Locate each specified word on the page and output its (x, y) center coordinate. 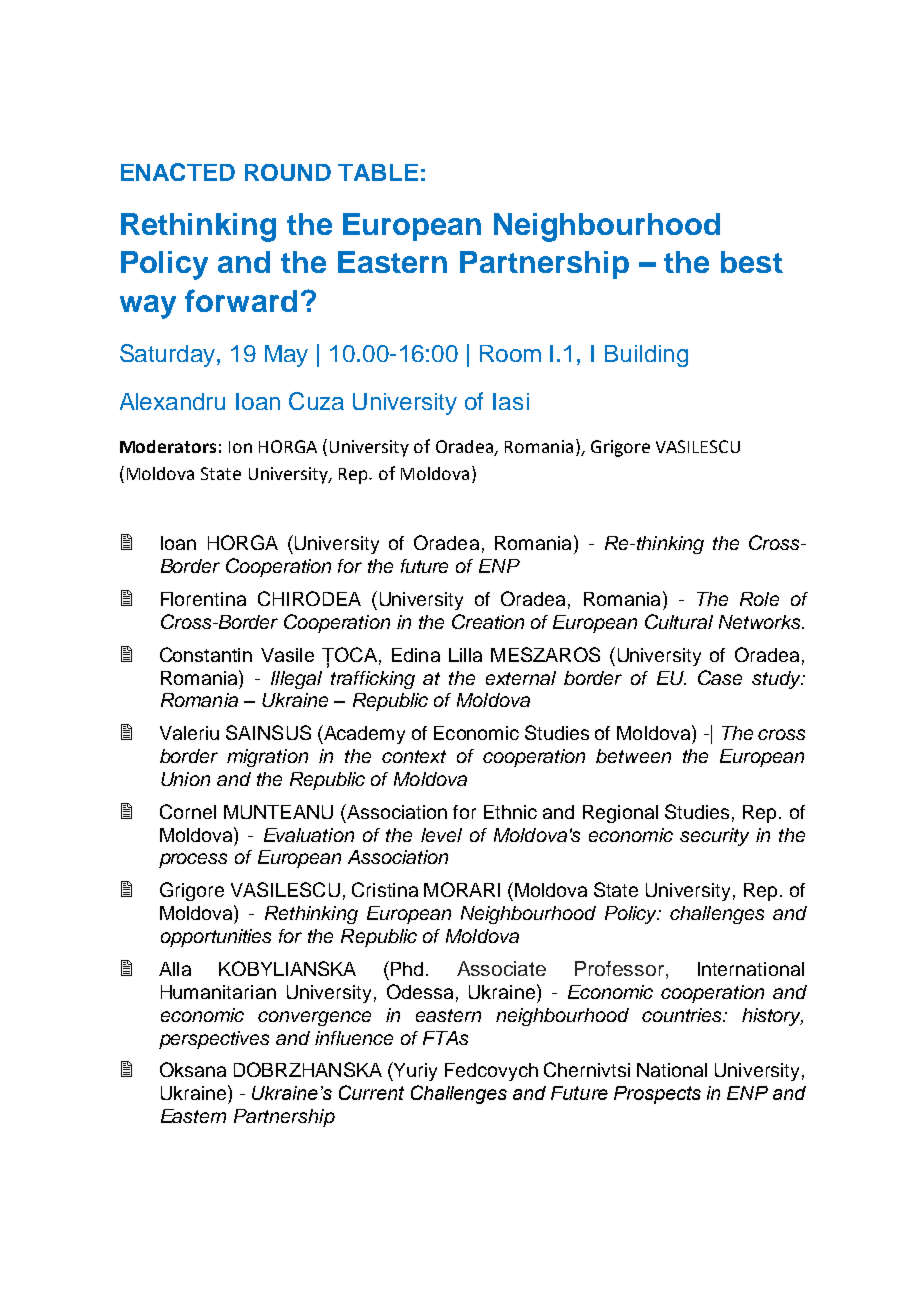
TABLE (378, 172)
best (752, 262)
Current (371, 1092)
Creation (488, 621)
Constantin (206, 654)
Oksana (193, 1069)
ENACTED (178, 172)
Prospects (657, 1095)
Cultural (679, 621)
